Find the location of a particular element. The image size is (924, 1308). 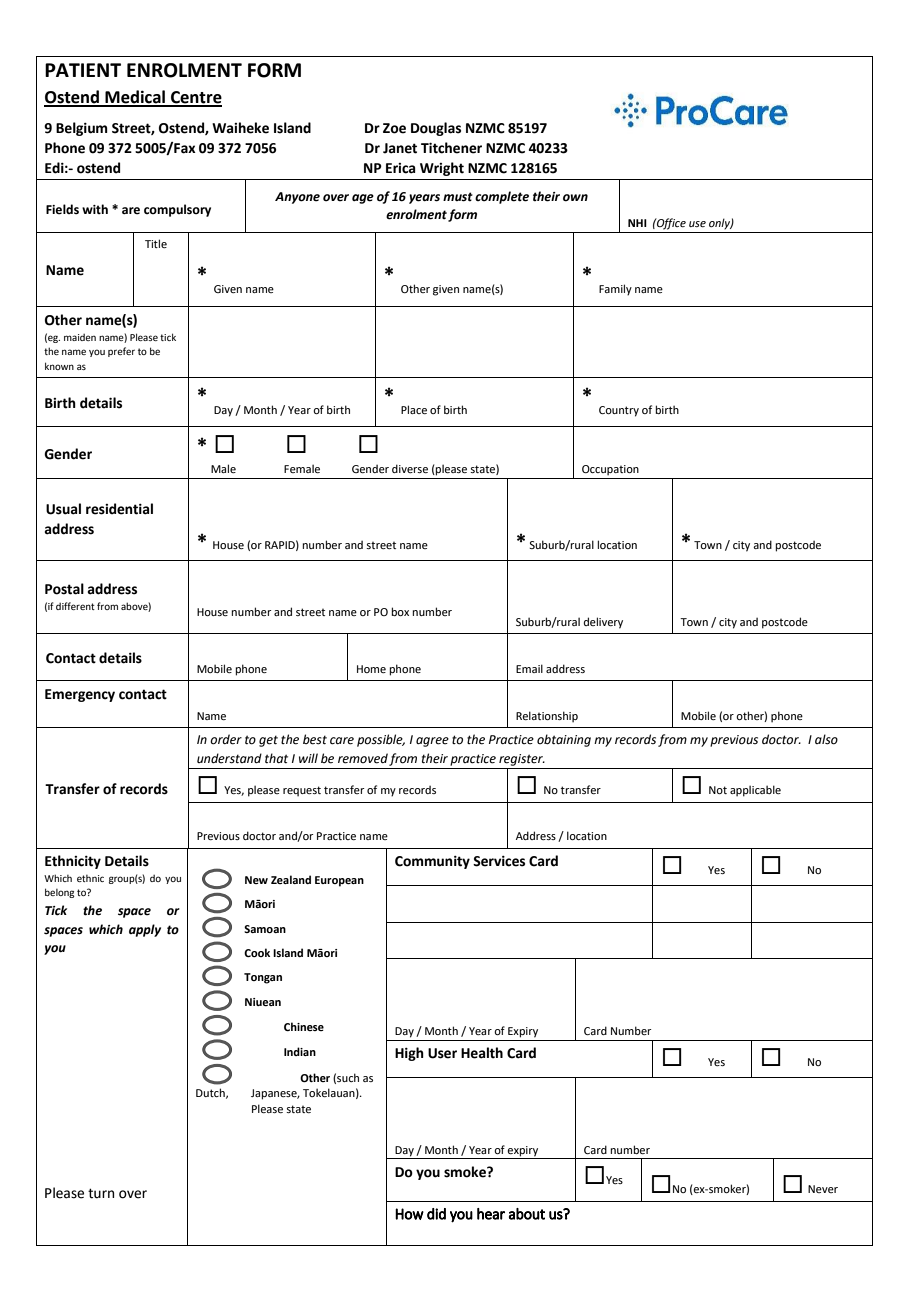

NHI is located at coordinates (637, 223).
